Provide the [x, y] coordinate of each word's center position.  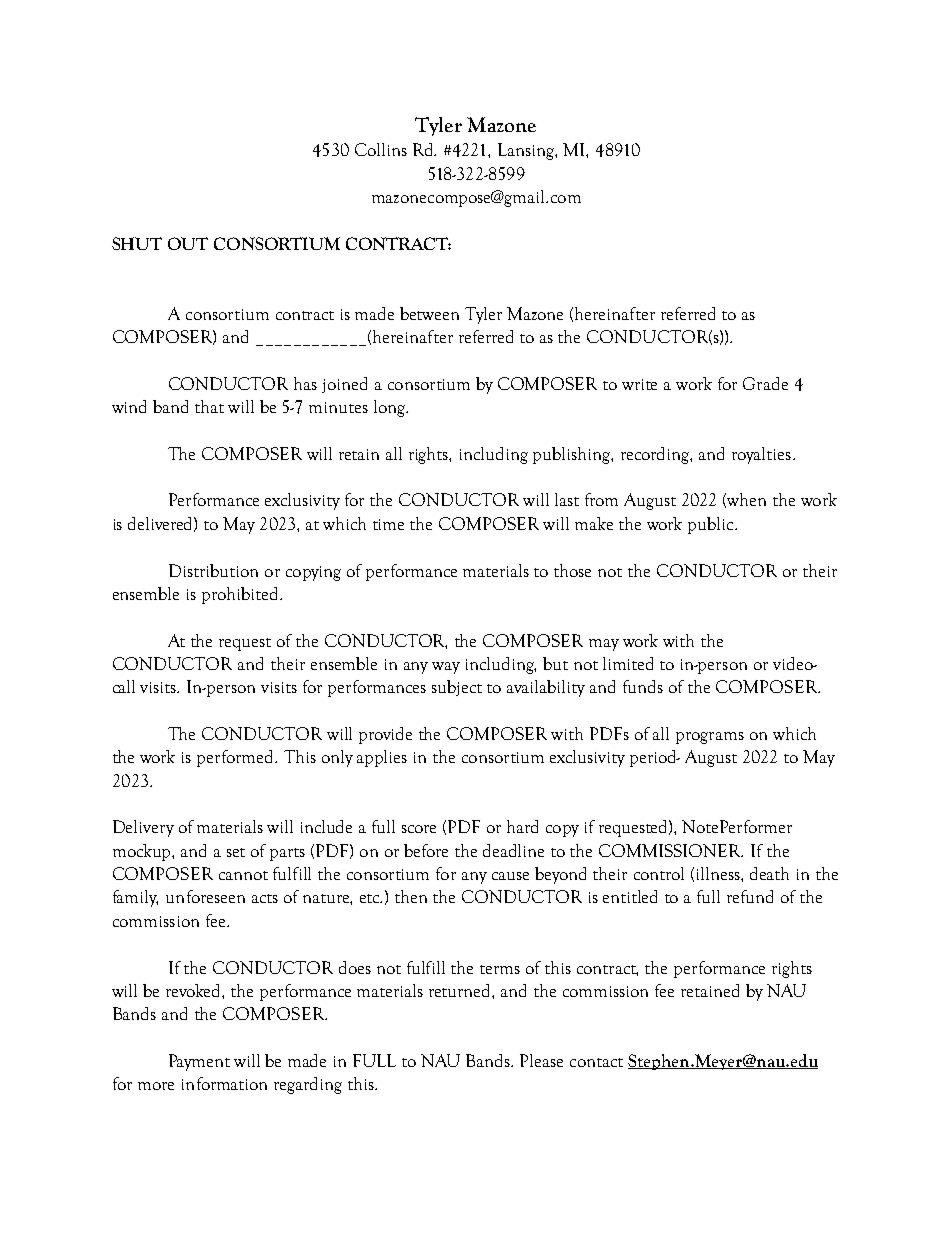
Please [541, 1060]
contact [596, 1062]
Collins [381, 149]
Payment [199, 1062]
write [639, 384]
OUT [188, 243]
